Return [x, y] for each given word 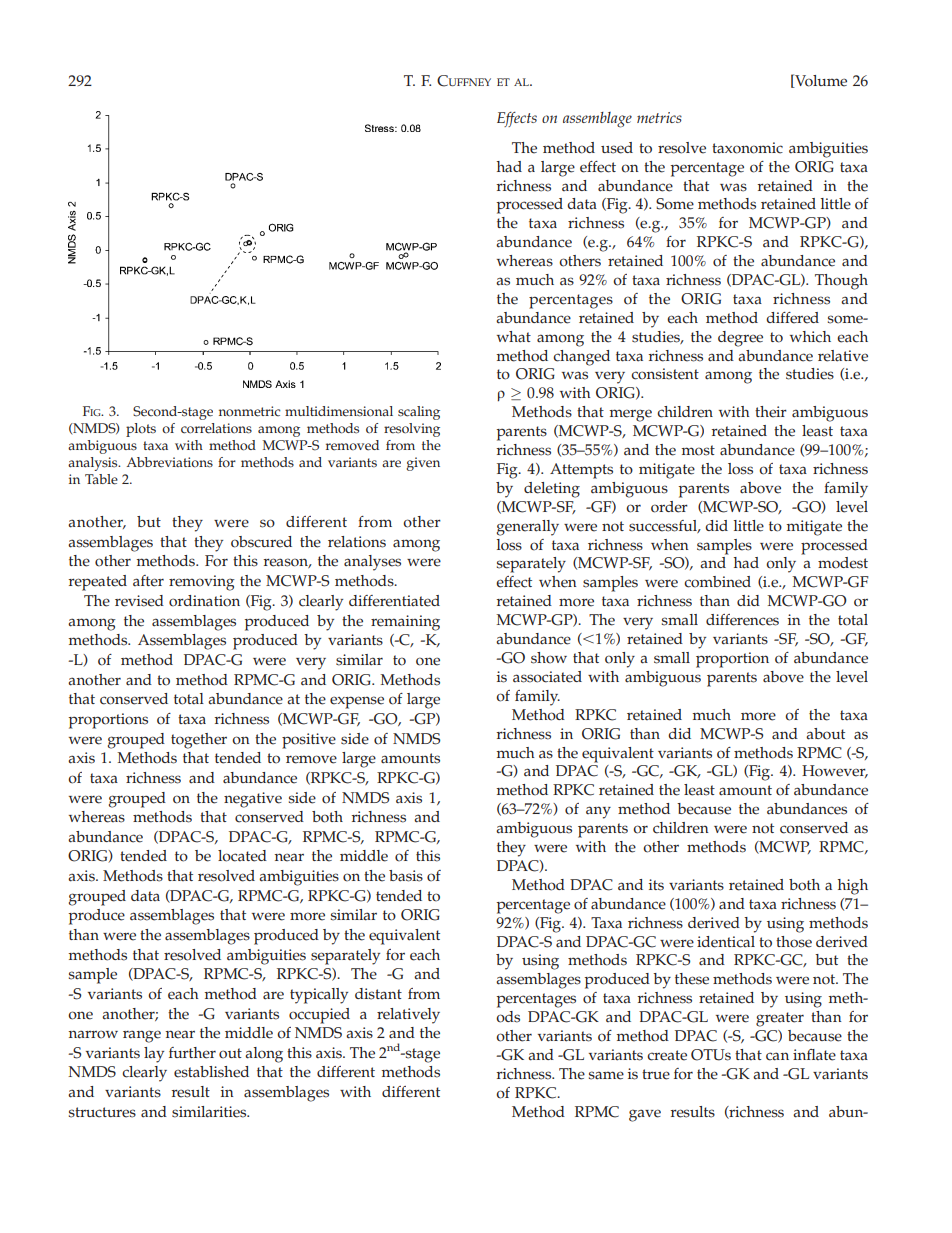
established [211, 1072]
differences [742, 620]
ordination [204, 601]
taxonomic [747, 148]
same [606, 1075]
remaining [405, 623]
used [617, 148]
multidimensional [339, 411]
